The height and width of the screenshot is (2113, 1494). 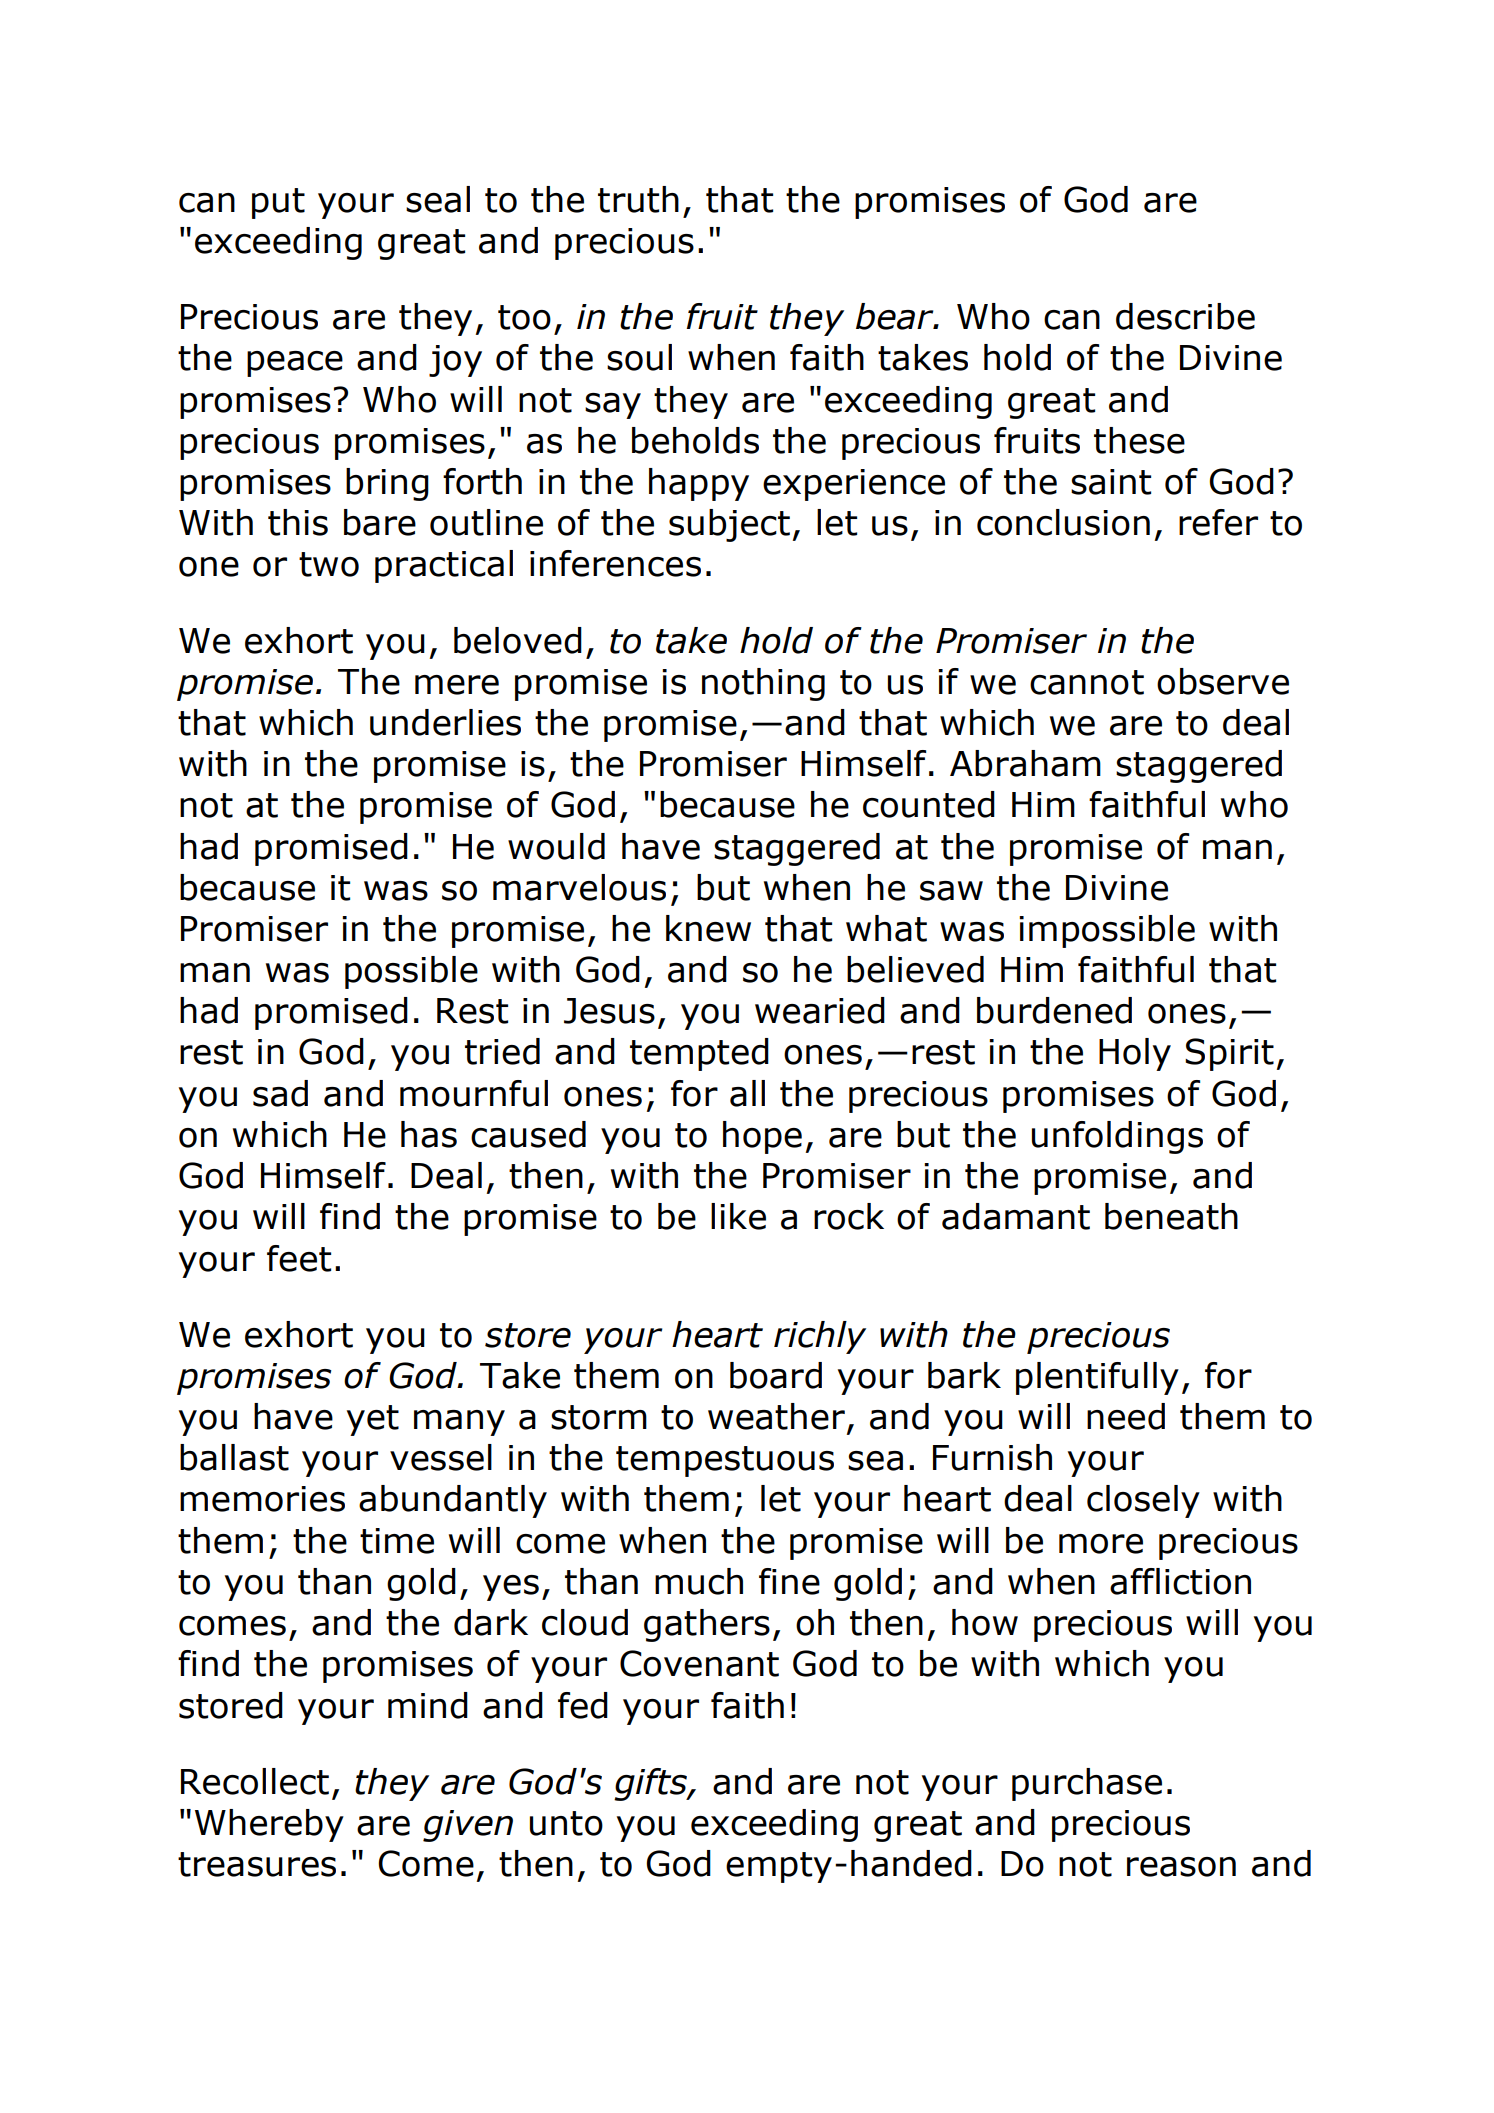 I want to click on tempestuous, so click(x=725, y=1461).
